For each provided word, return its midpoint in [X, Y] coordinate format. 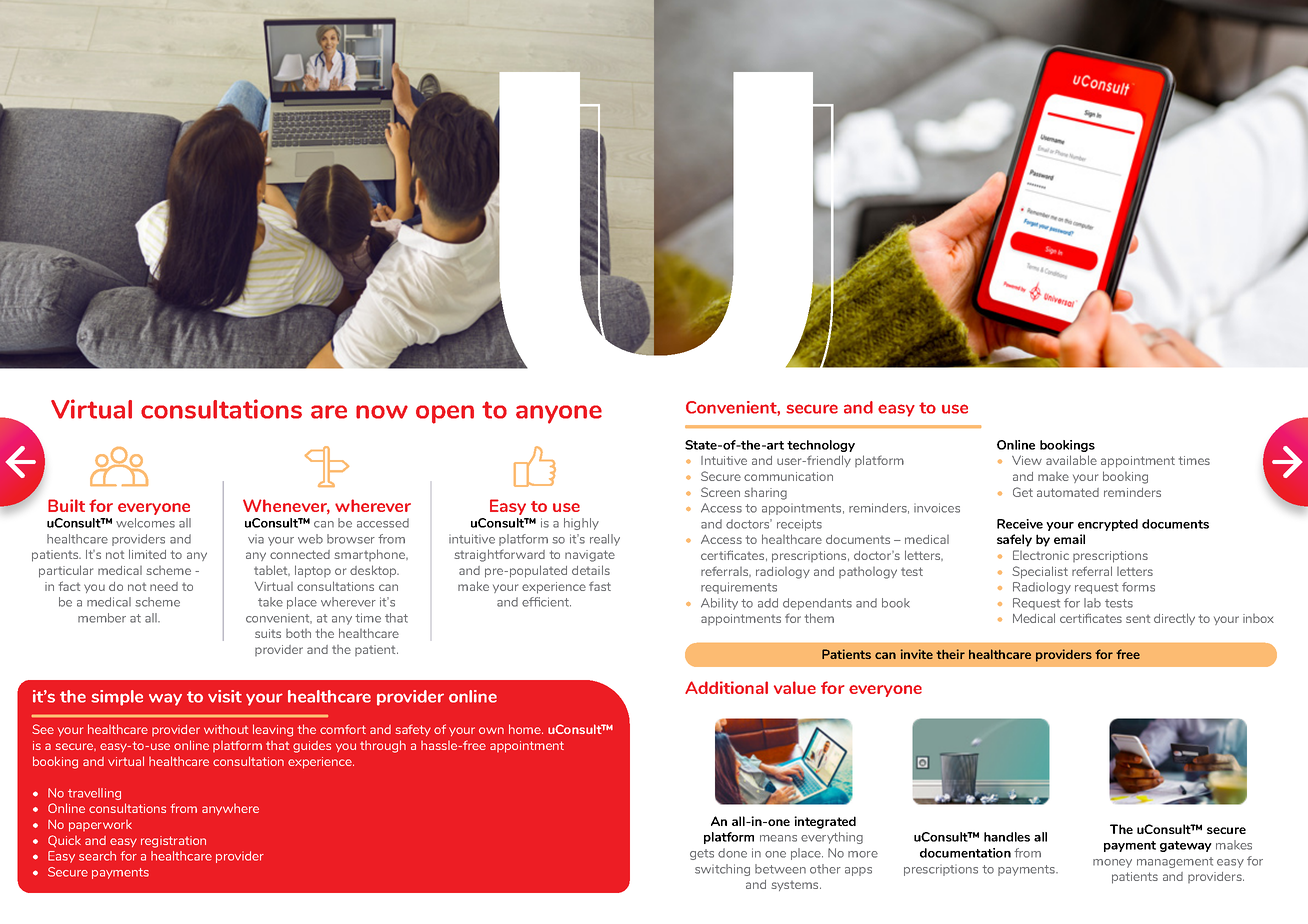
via [256, 539]
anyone [559, 414]
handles [1007, 837]
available [1071, 460]
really [605, 540]
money [1112, 863]
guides [312, 747]
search [97, 856]
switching [722, 870]
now [382, 412]
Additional [726, 687]
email [1069, 539]
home [526, 729]
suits [268, 633]
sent [1138, 619]
